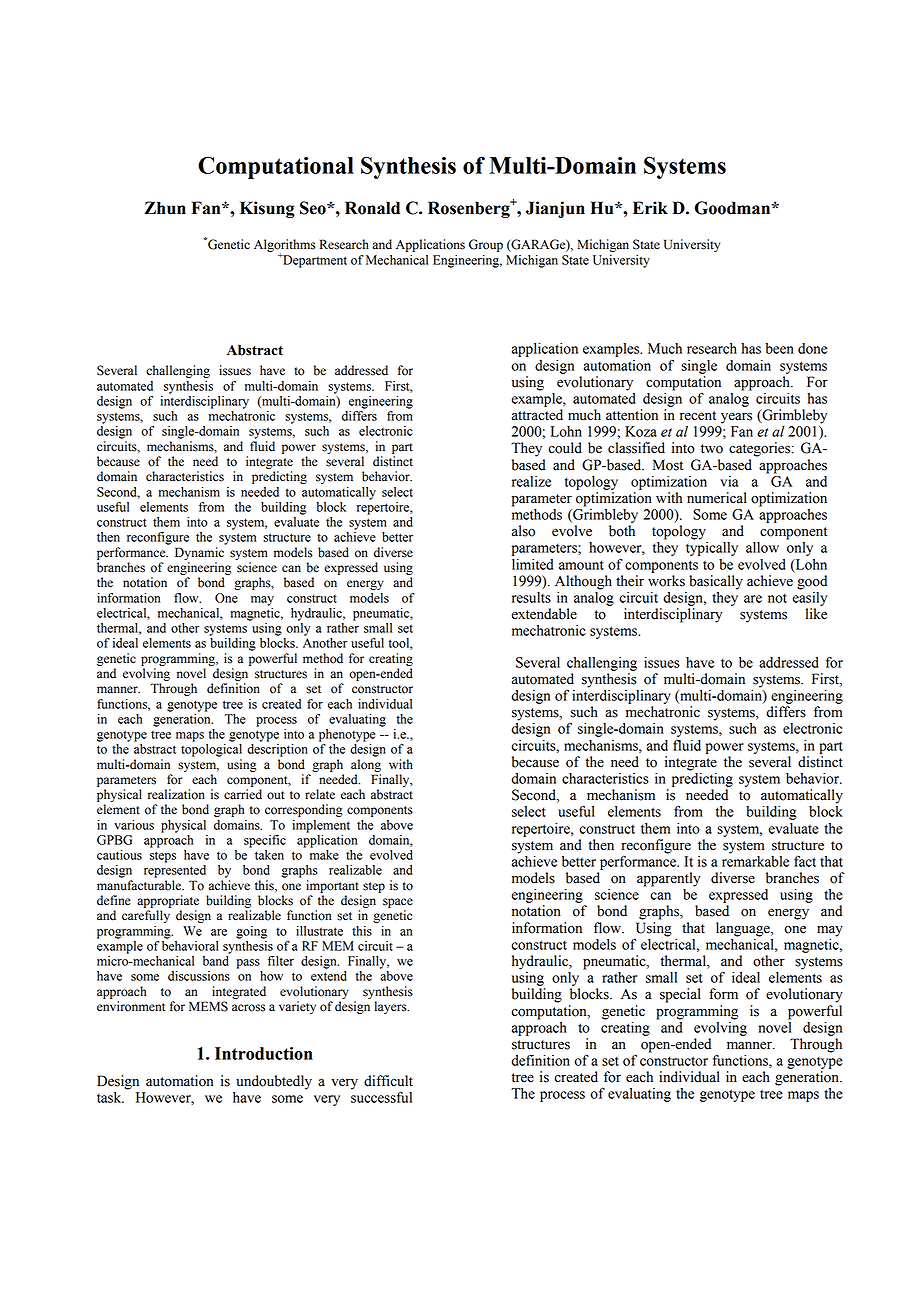  What do you see at coordinates (388, 1081) in the screenshot?
I see `difficult` at bounding box center [388, 1081].
